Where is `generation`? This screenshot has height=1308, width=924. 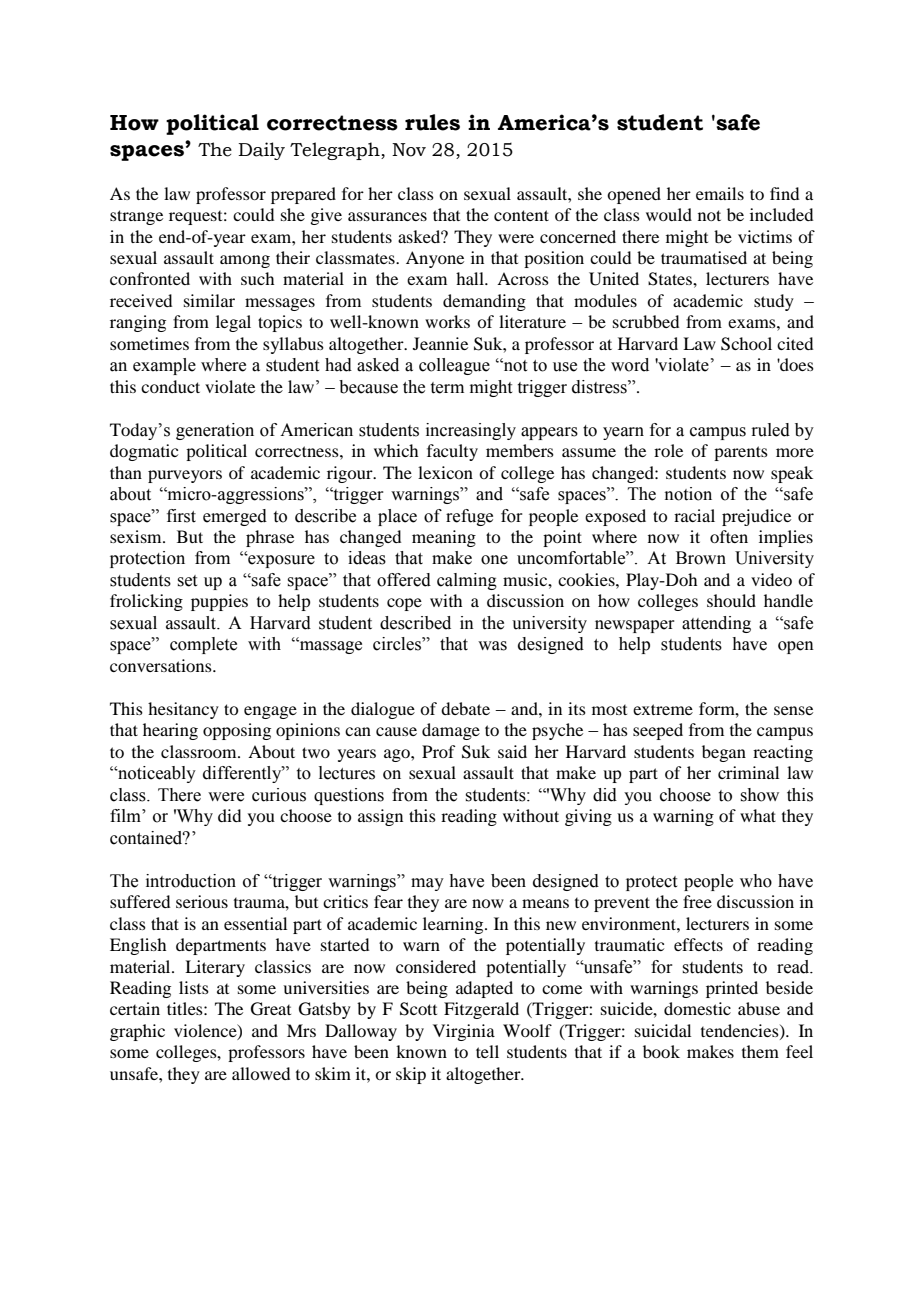 generation is located at coordinates (215, 431).
